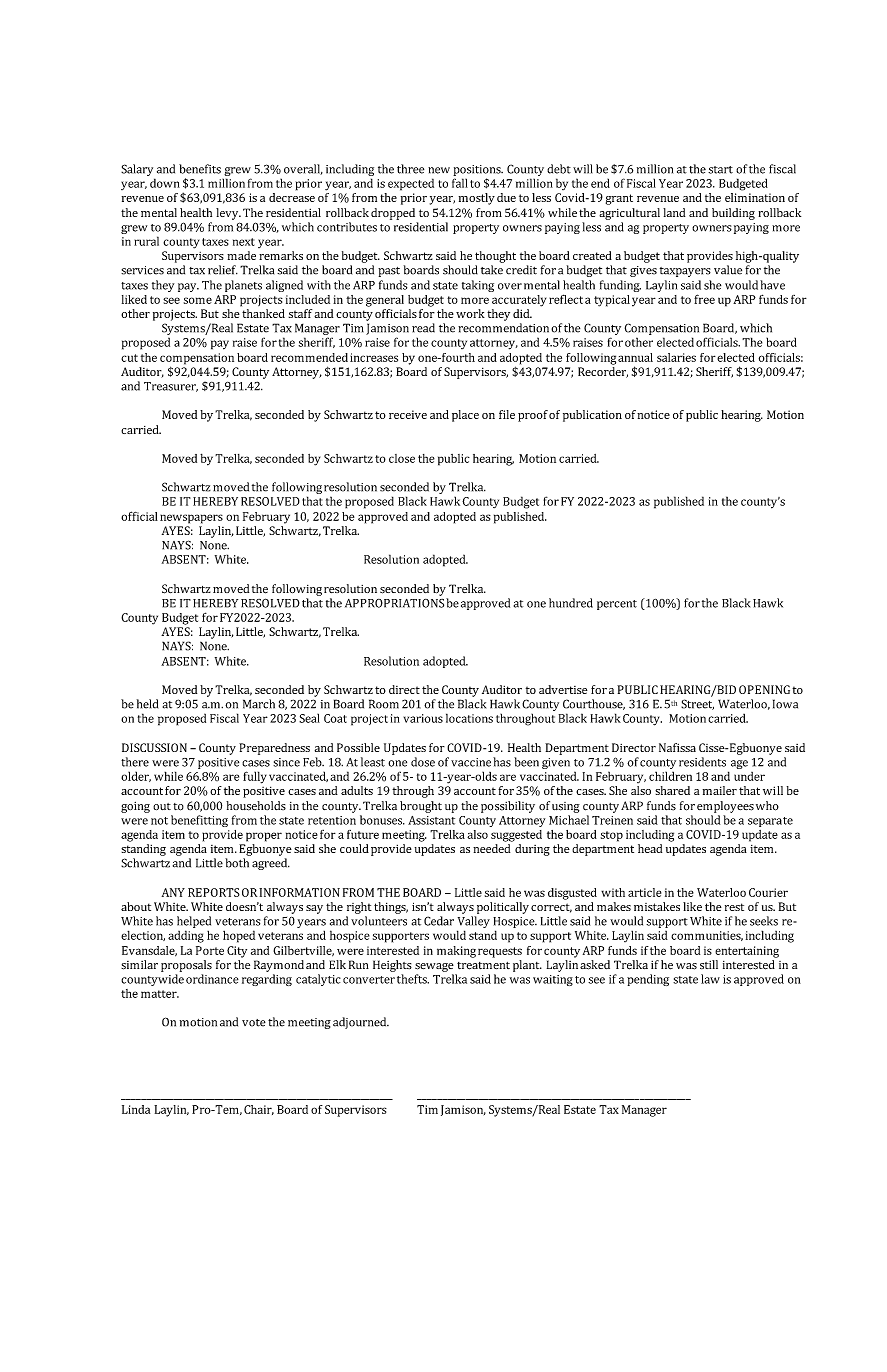  Describe the element at coordinates (733, 214) in the screenshot. I see `building` at that location.
